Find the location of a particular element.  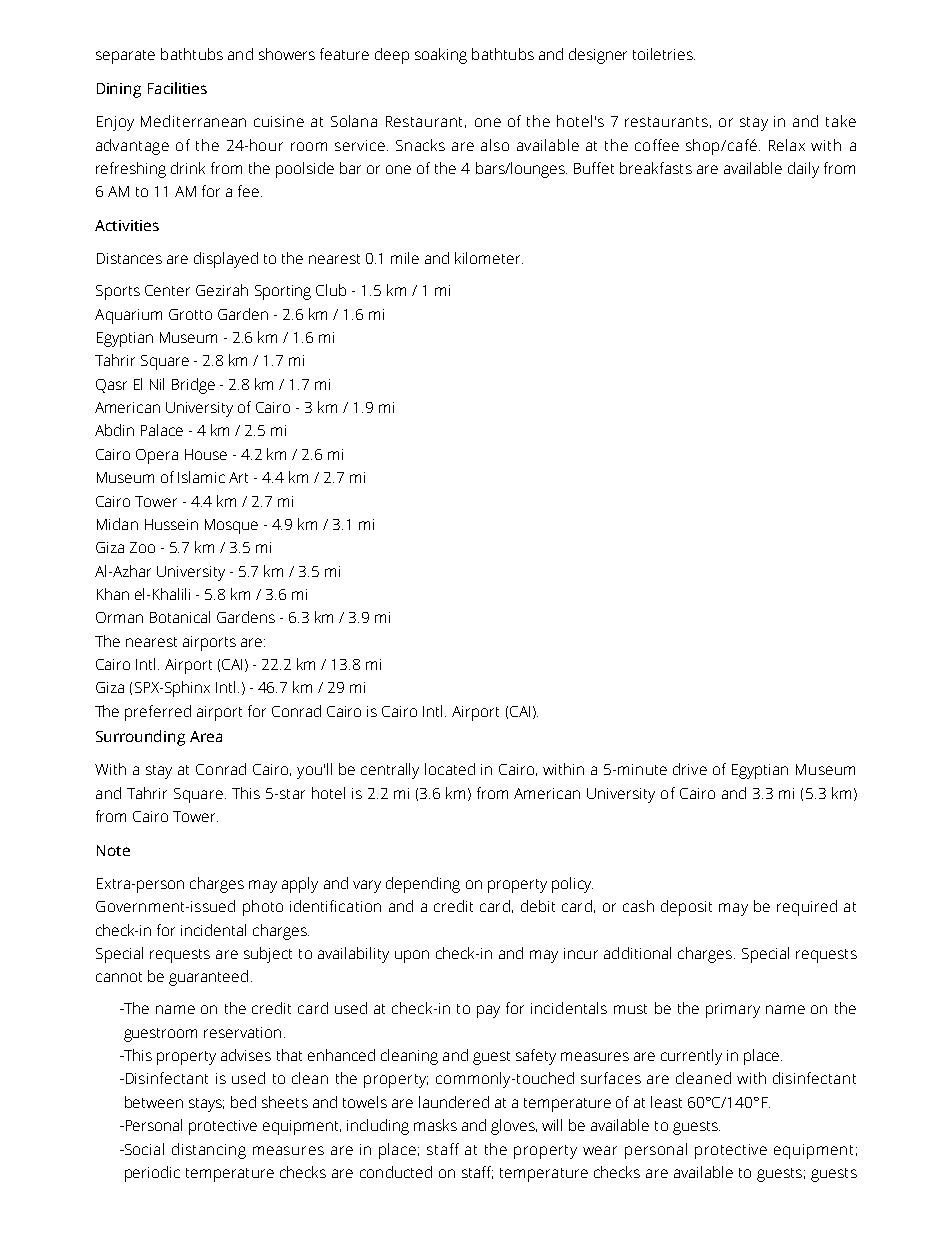

drive is located at coordinates (690, 769).
